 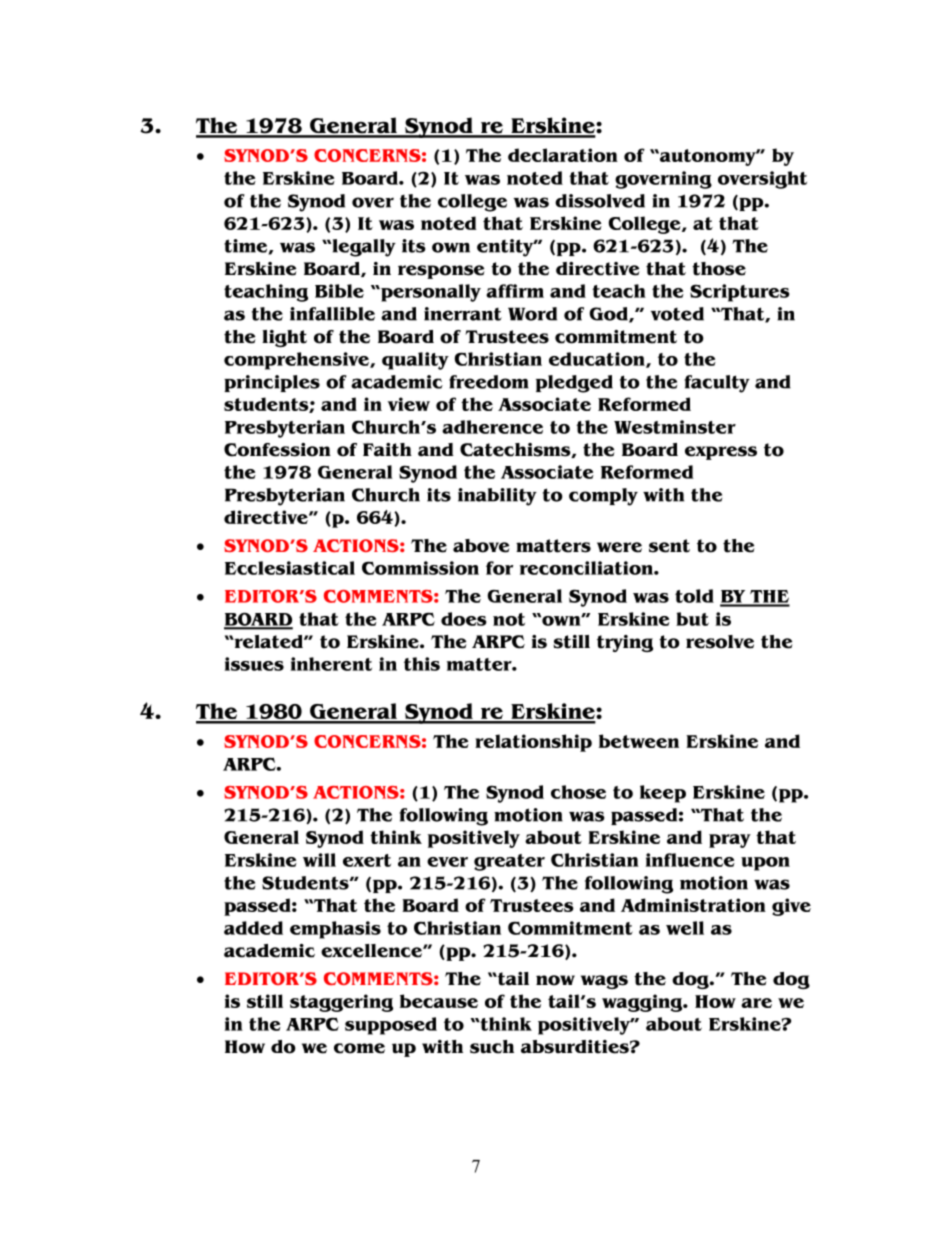 I want to click on declaration, so click(x=563, y=155).
